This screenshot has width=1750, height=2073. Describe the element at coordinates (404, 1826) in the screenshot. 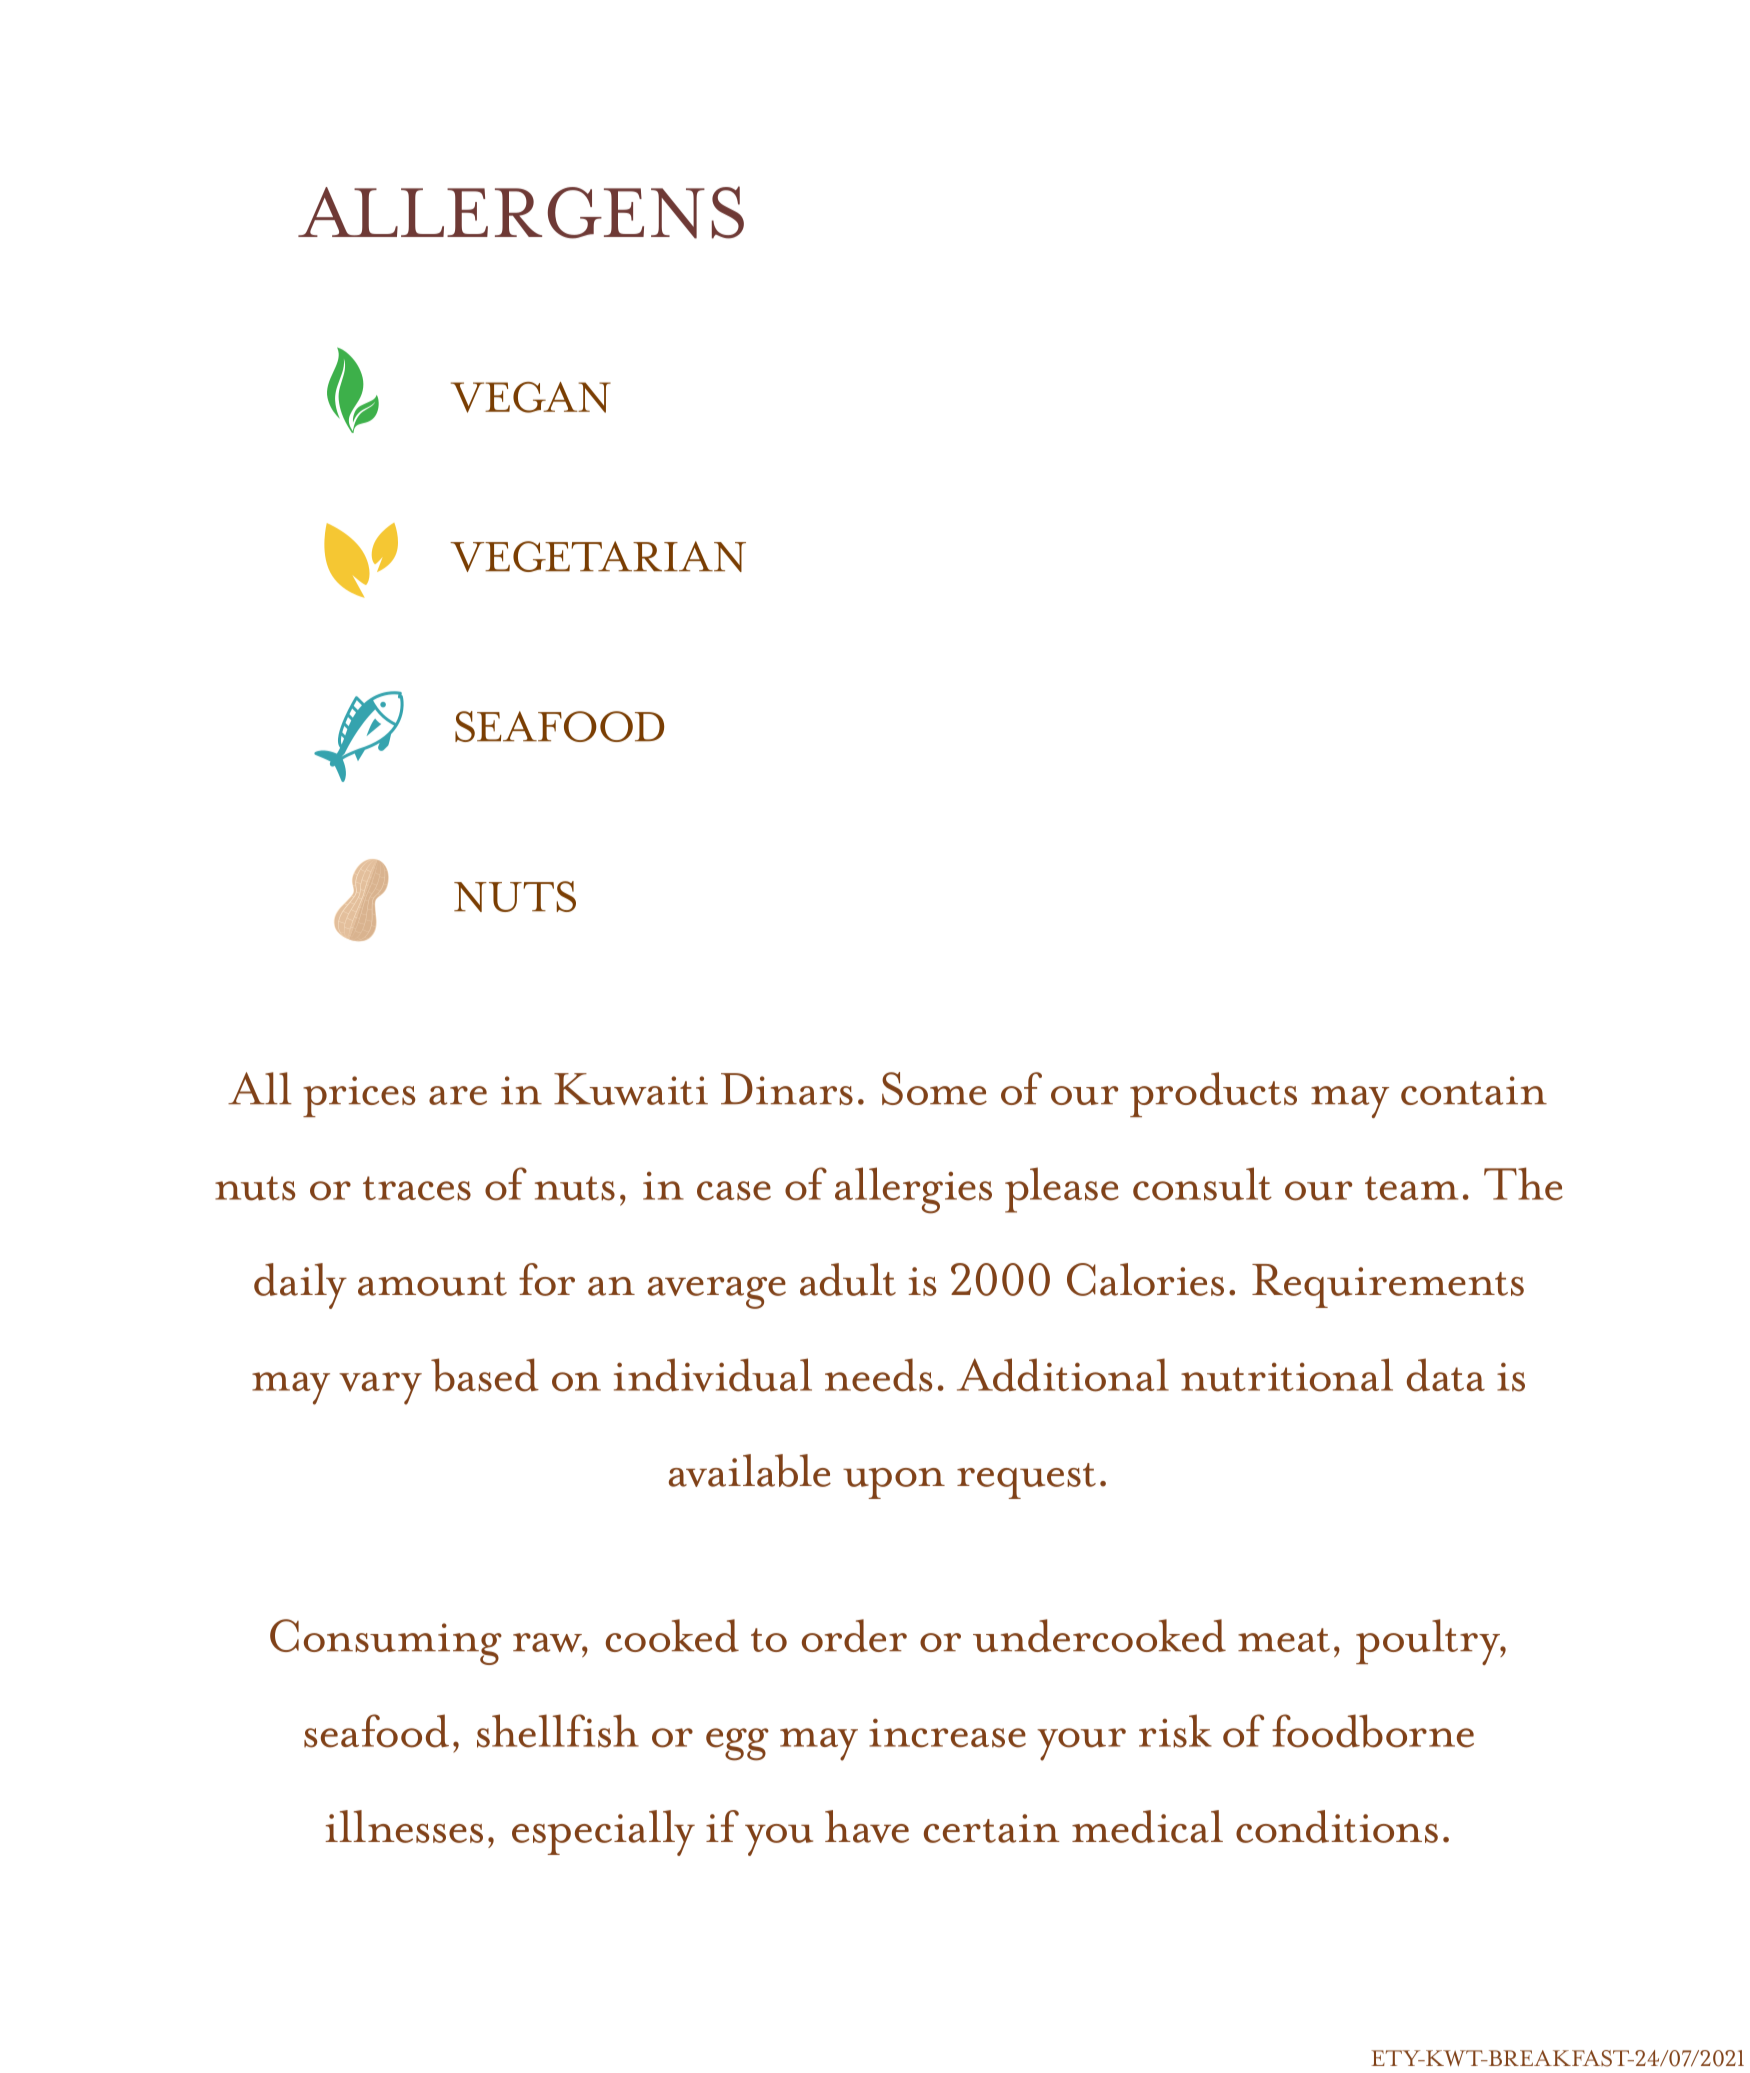

I see `illnesses` at that location.
